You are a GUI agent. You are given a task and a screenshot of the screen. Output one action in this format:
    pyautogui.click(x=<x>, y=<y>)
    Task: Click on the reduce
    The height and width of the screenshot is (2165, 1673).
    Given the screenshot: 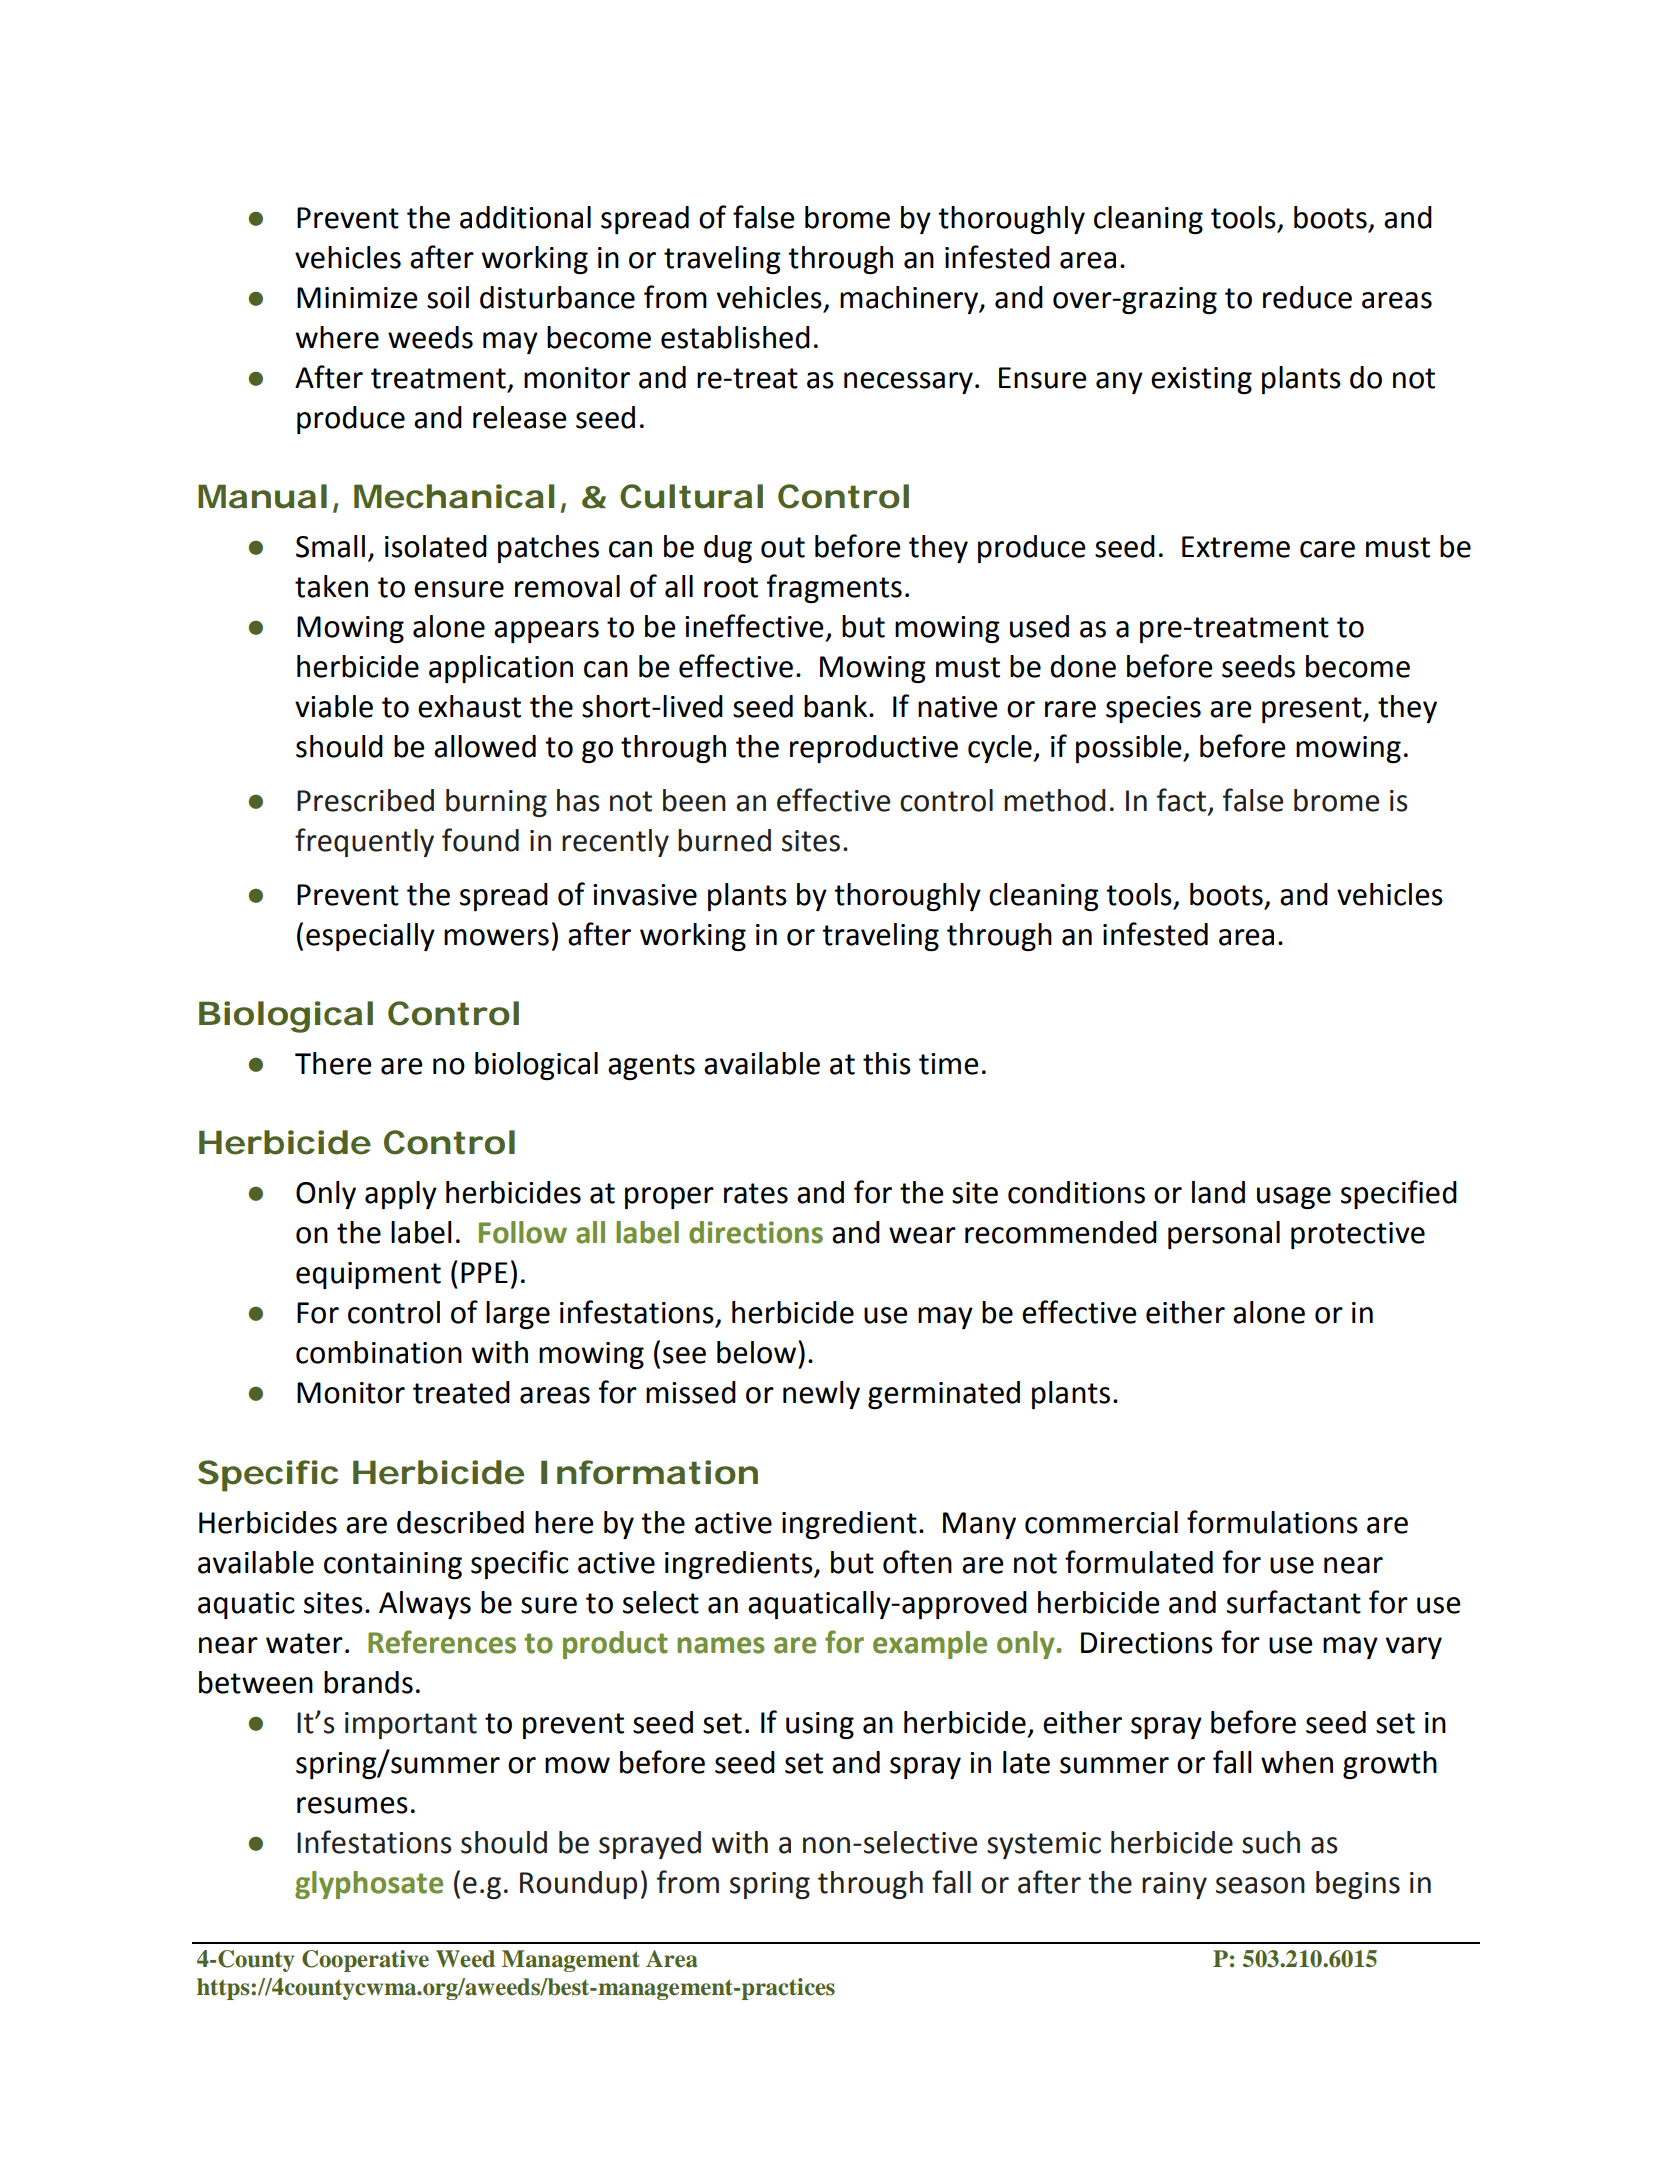 What is the action you would take?
    pyautogui.click(x=1307, y=297)
